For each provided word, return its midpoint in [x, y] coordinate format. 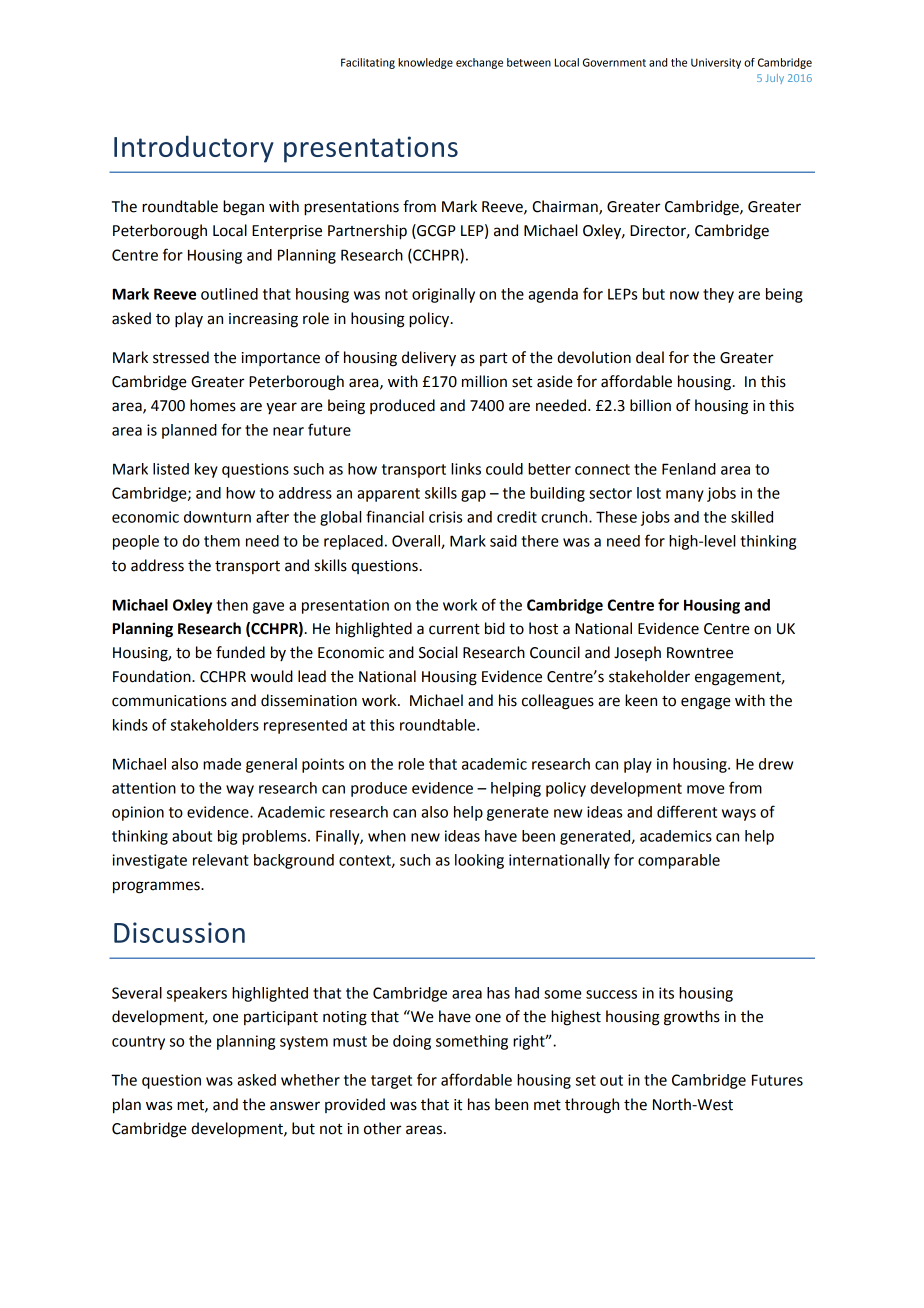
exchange [479, 63]
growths [692, 1018]
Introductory [194, 149]
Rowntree [700, 653]
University [716, 63]
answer [295, 1106]
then [232, 605]
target [391, 1082]
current [454, 629]
